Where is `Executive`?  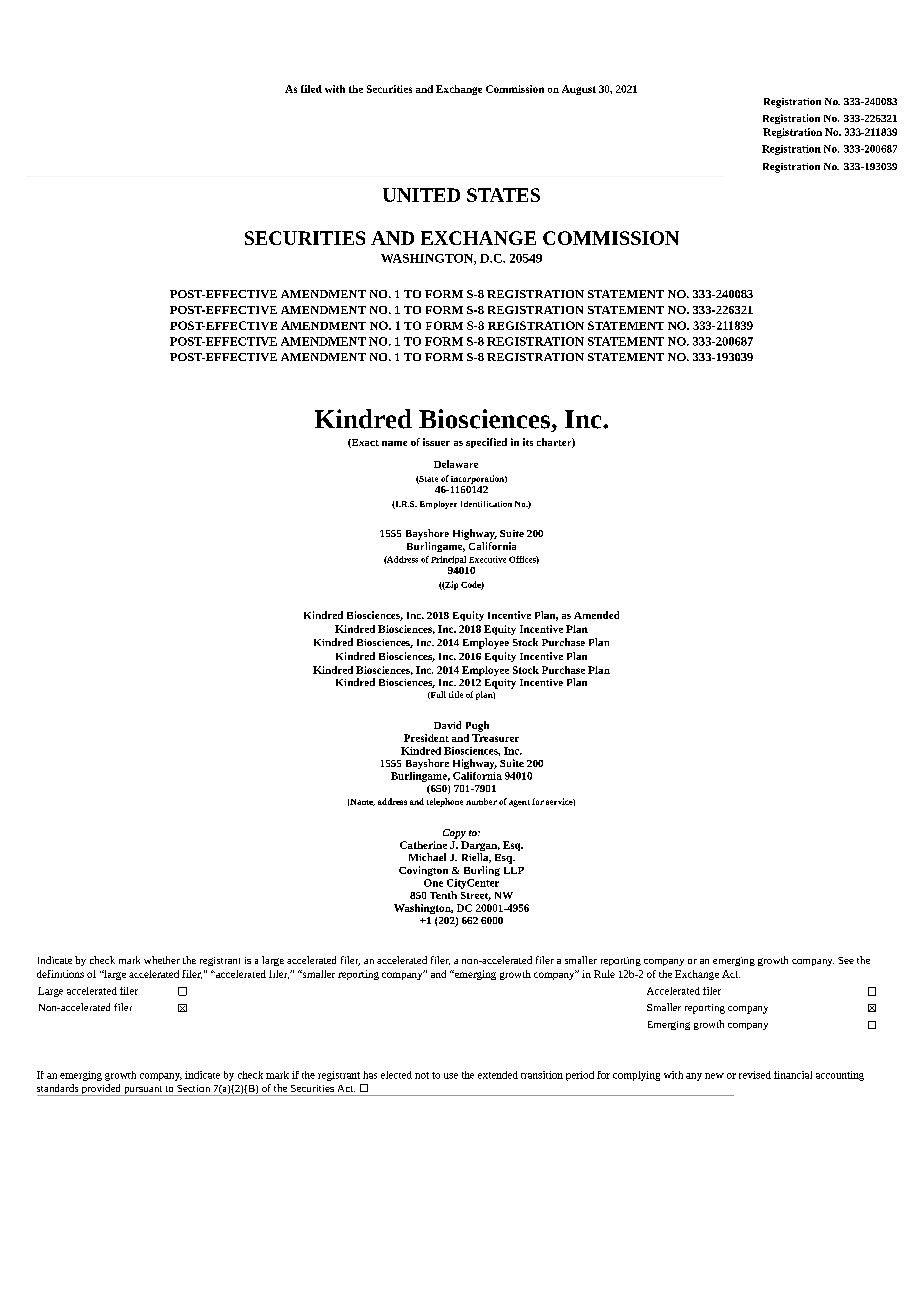
Executive is located at coordinates (487, 559).
